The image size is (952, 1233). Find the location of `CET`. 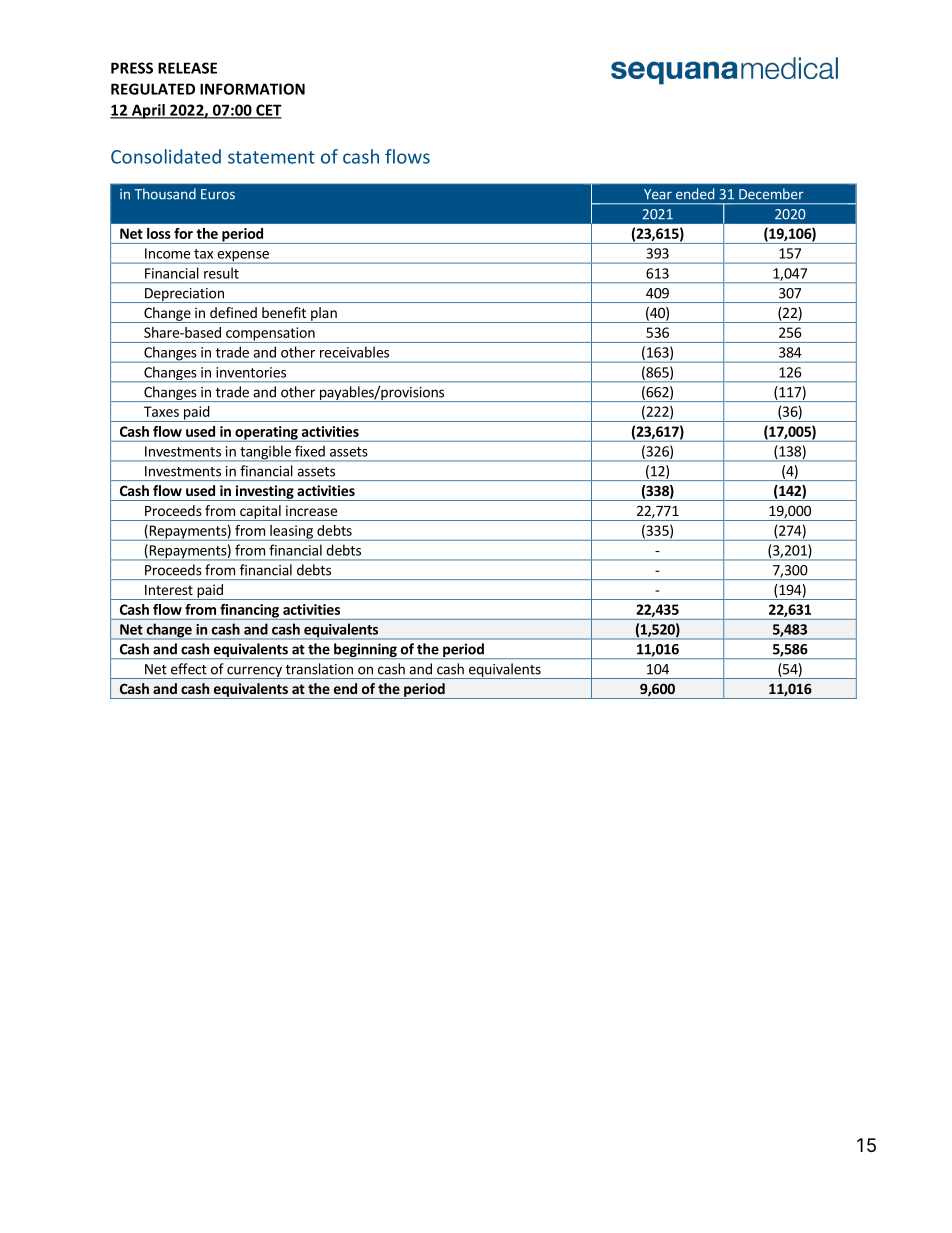

CET is located at coordinates (268, 111).
